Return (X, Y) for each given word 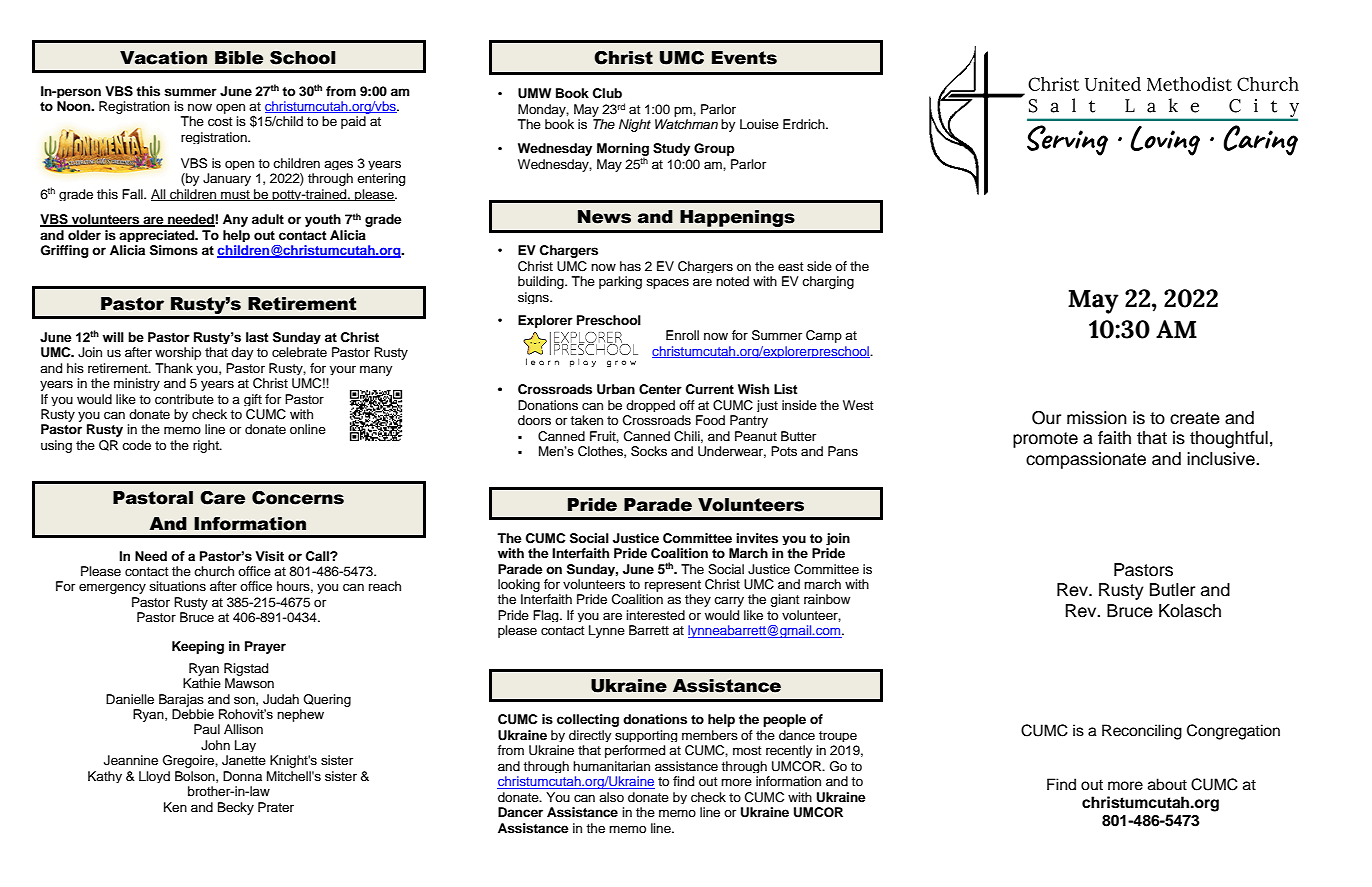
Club (607, 93)
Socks (649, 451)
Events (744, 58)
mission (1097, 418)
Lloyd (154, 777)
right (207, 446)
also (611, 797)
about (1167, 784)
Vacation (163, 58)
